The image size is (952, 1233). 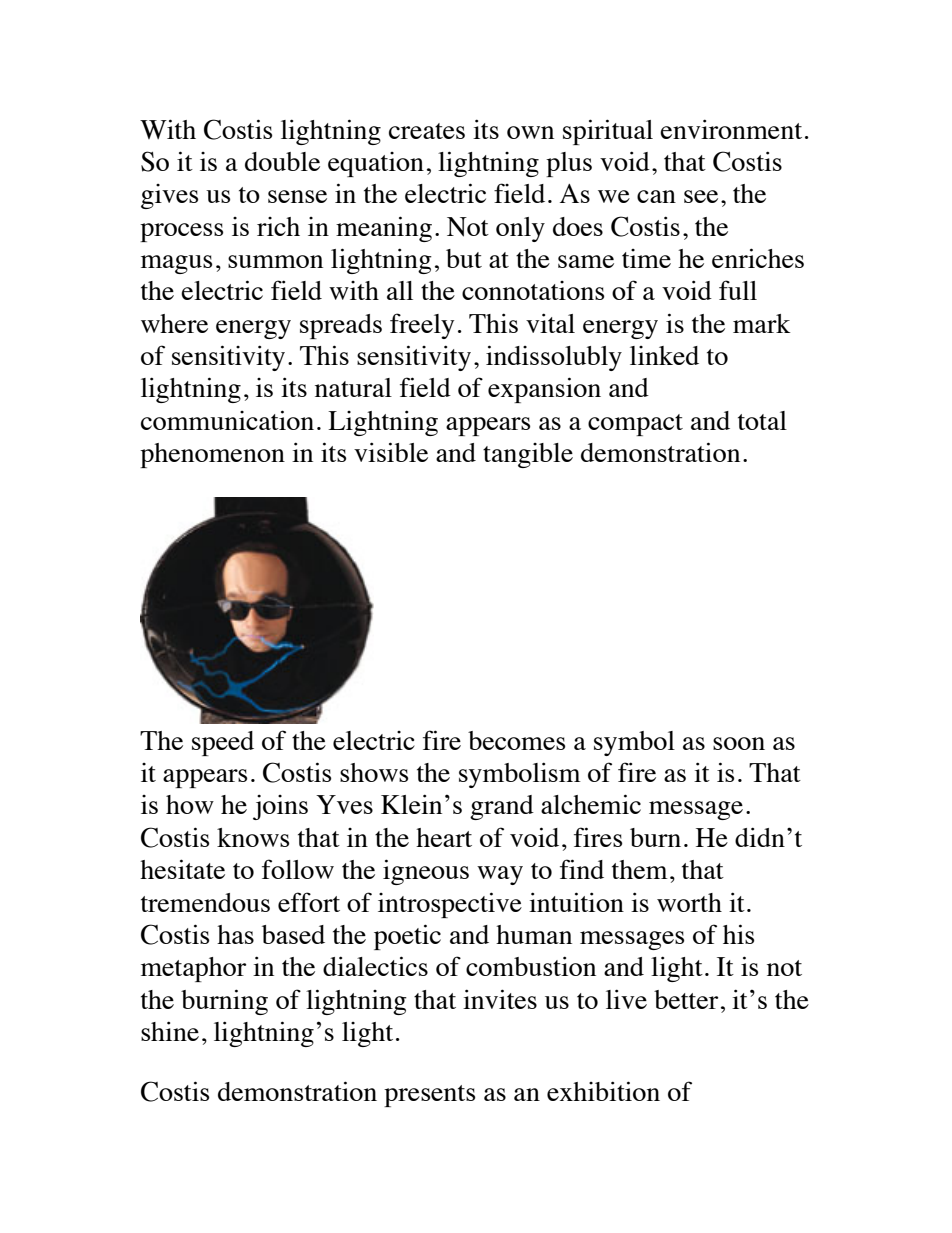 I want to click on double, so click(x=282, y=161).
